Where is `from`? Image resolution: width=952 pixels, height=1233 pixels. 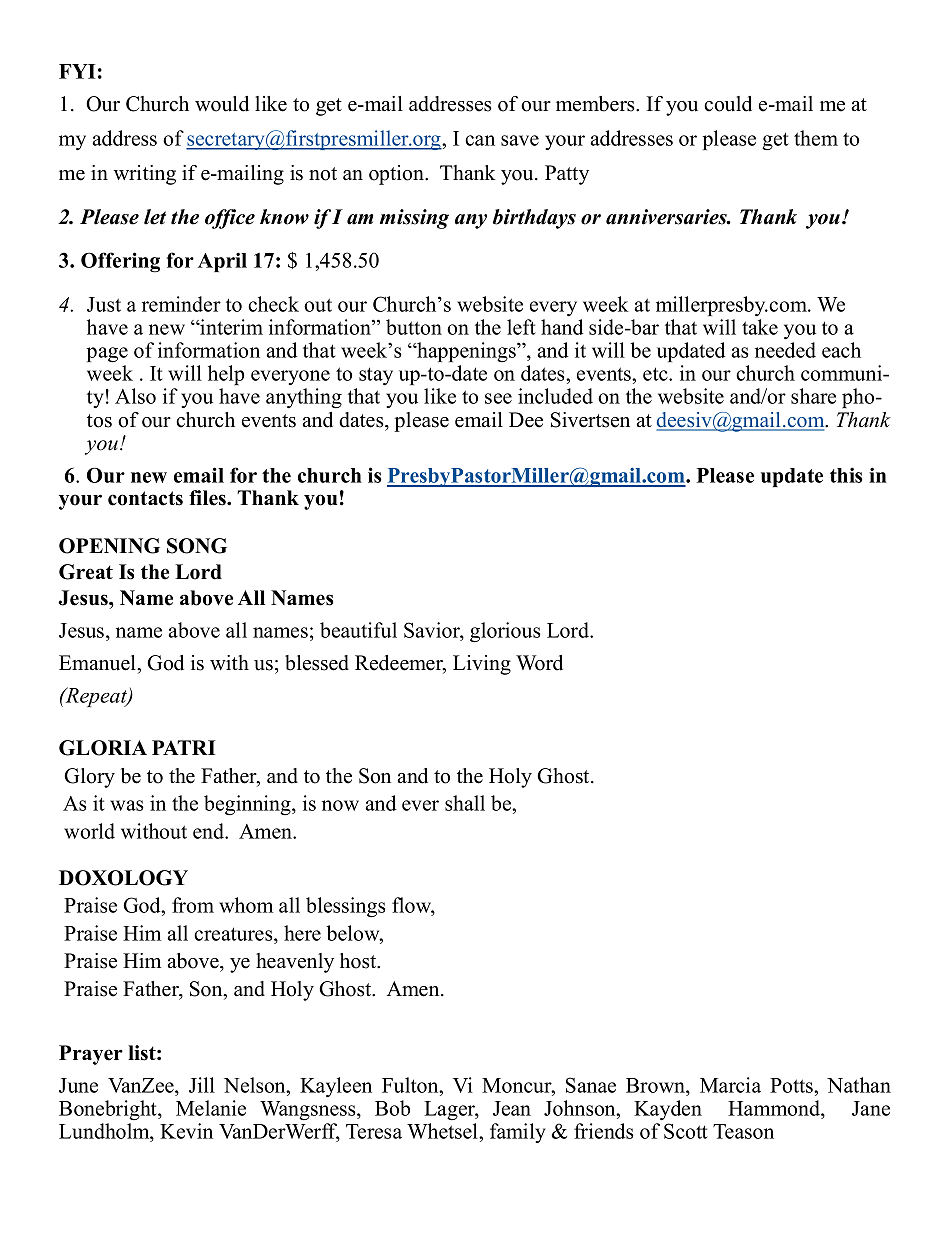 from is located at coordinates (193, 905).
